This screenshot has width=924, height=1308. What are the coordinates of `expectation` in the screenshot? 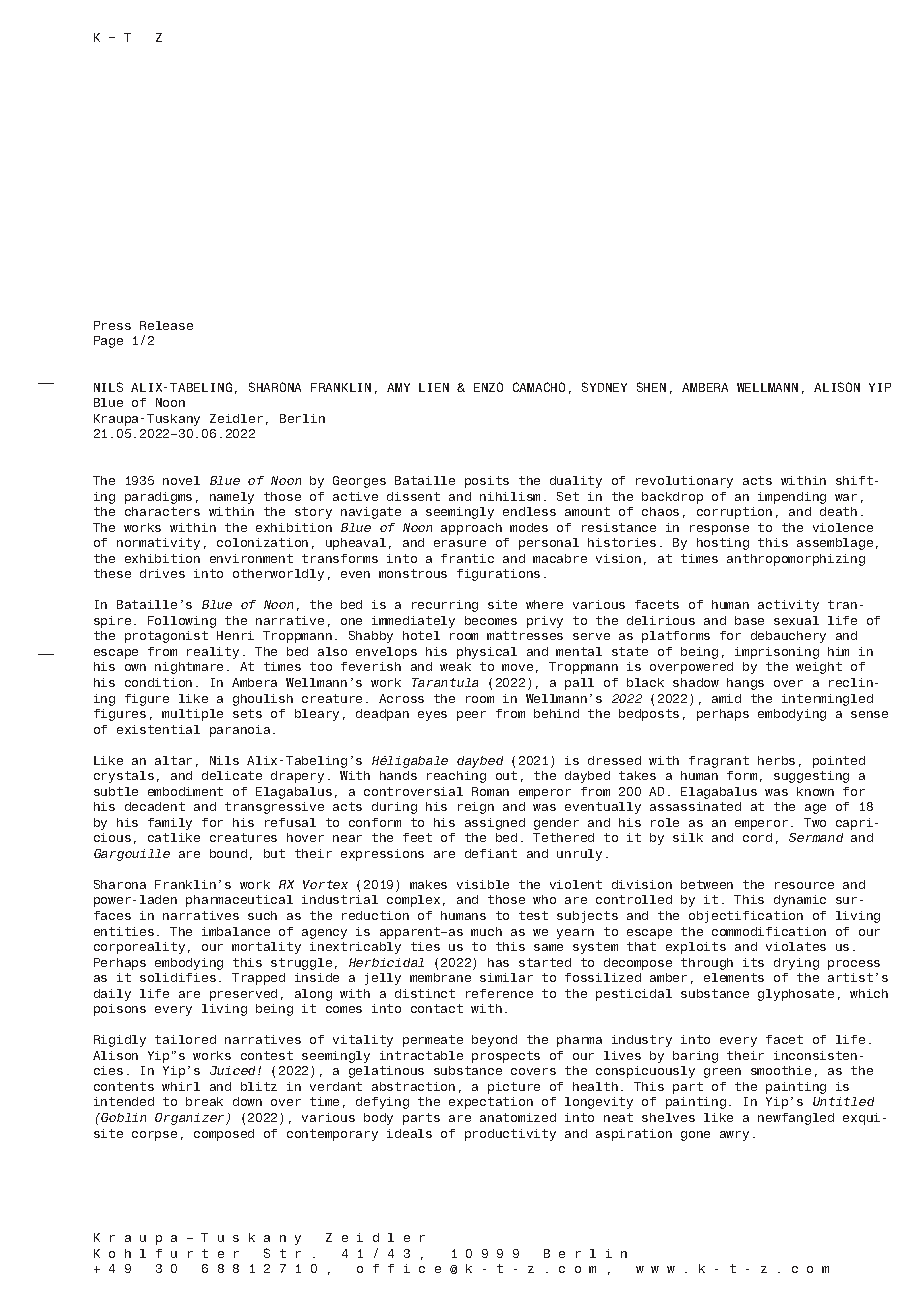 It's located at (491, 1103).
